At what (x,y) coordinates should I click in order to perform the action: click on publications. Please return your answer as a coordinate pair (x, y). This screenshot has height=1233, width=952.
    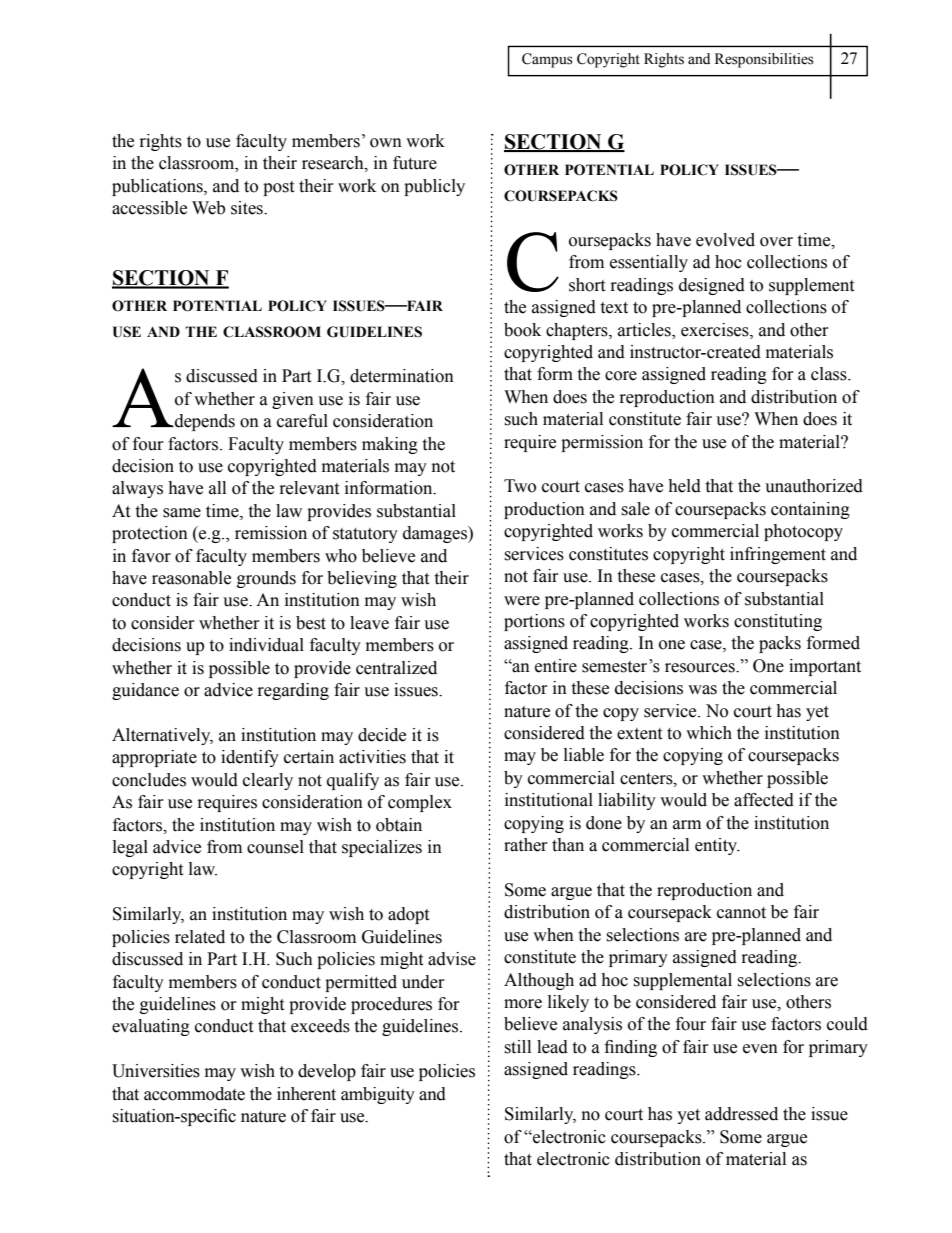
    Looking at the image, I should click on (158, 187).
